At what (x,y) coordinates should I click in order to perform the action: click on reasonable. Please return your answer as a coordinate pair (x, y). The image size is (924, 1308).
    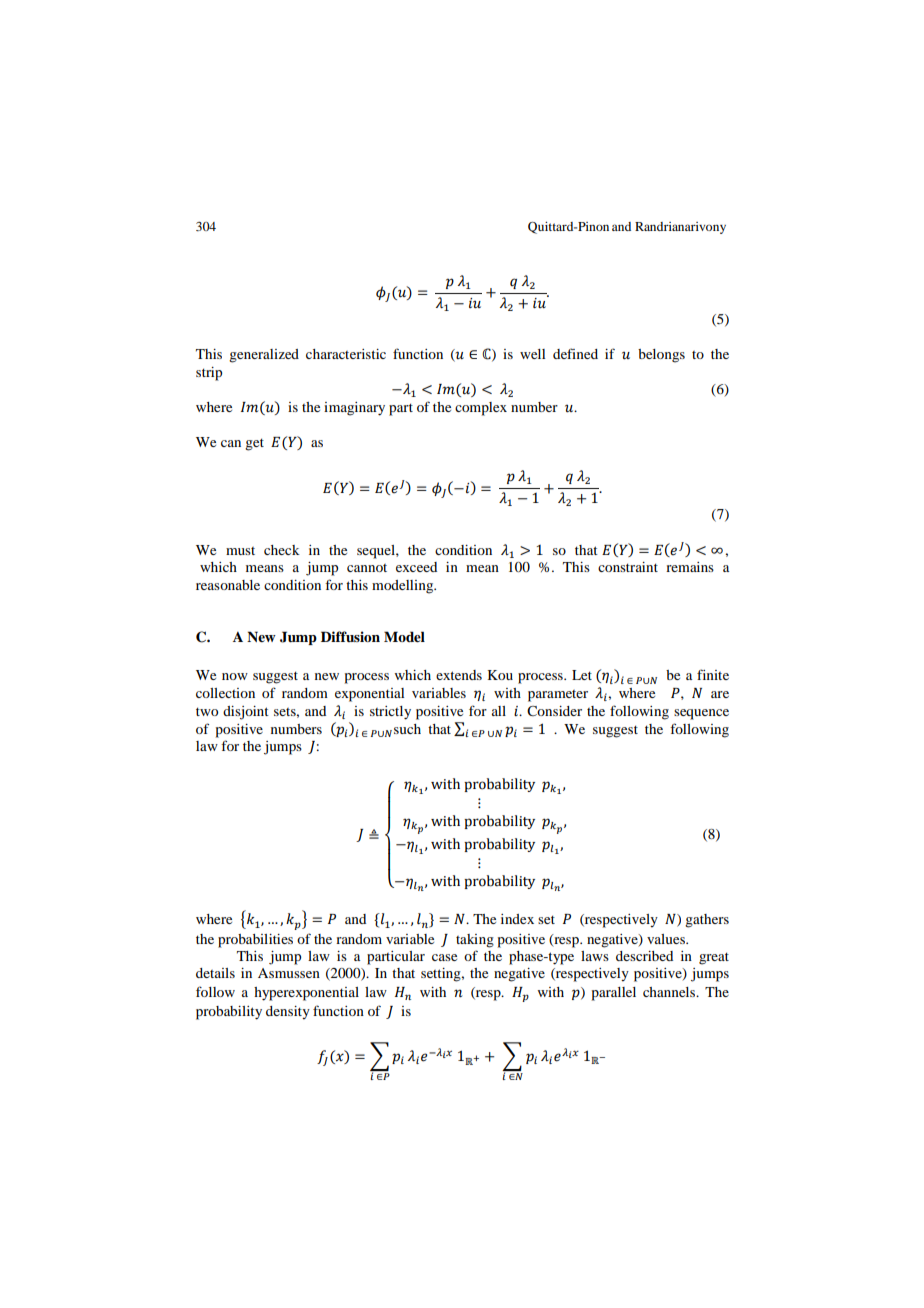
    Looking at the image, I should click on (228, 585).
